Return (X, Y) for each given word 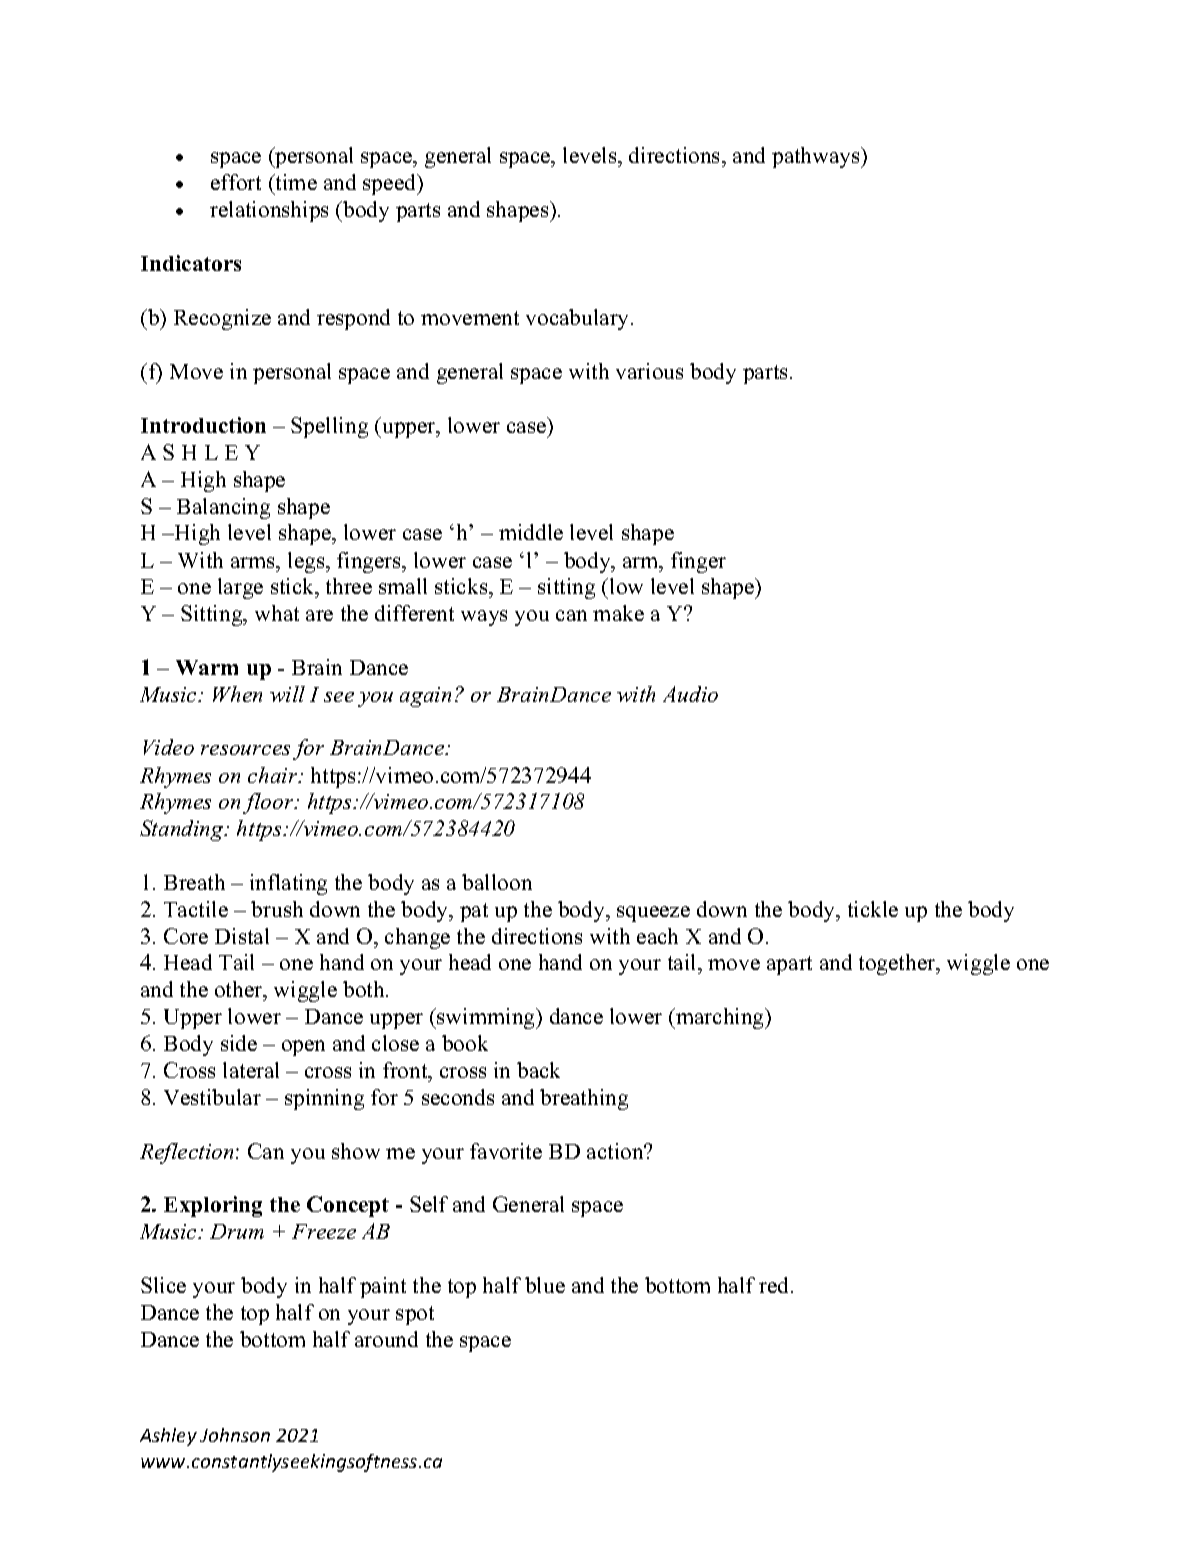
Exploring (213, 1206)
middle (531, 532)
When (237, 694)
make (618, 613)
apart (789, 965)
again (425, 697)
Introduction (203, 425)
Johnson (235, 1435)
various (649, 371)
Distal (242, 936)
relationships (269, 211)
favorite (506, 1151)
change (417, 938)
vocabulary (579, 319)
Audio (690, 694)
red (775, 1285)
